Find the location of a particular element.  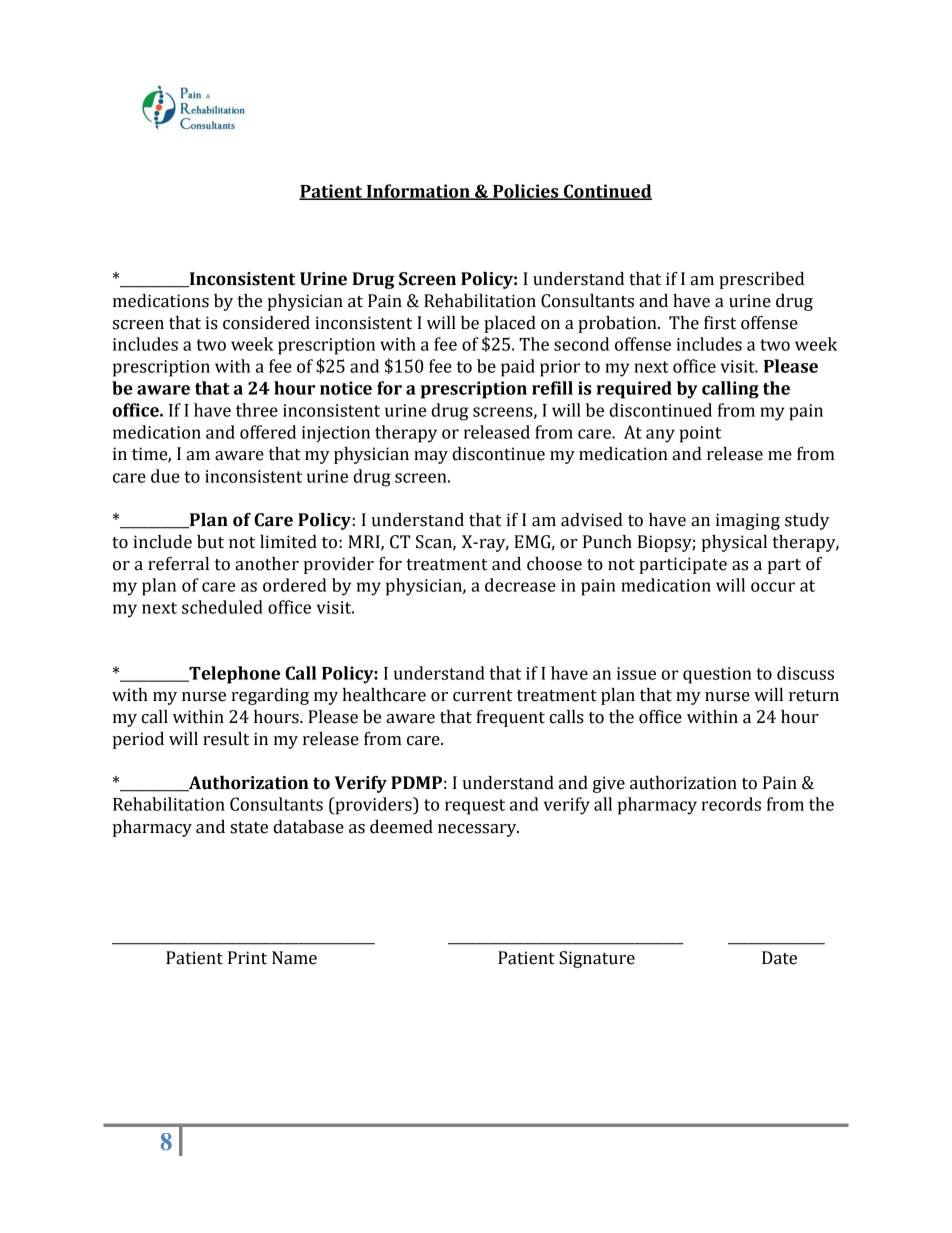

regarding is located at coordinates (270, 696).
